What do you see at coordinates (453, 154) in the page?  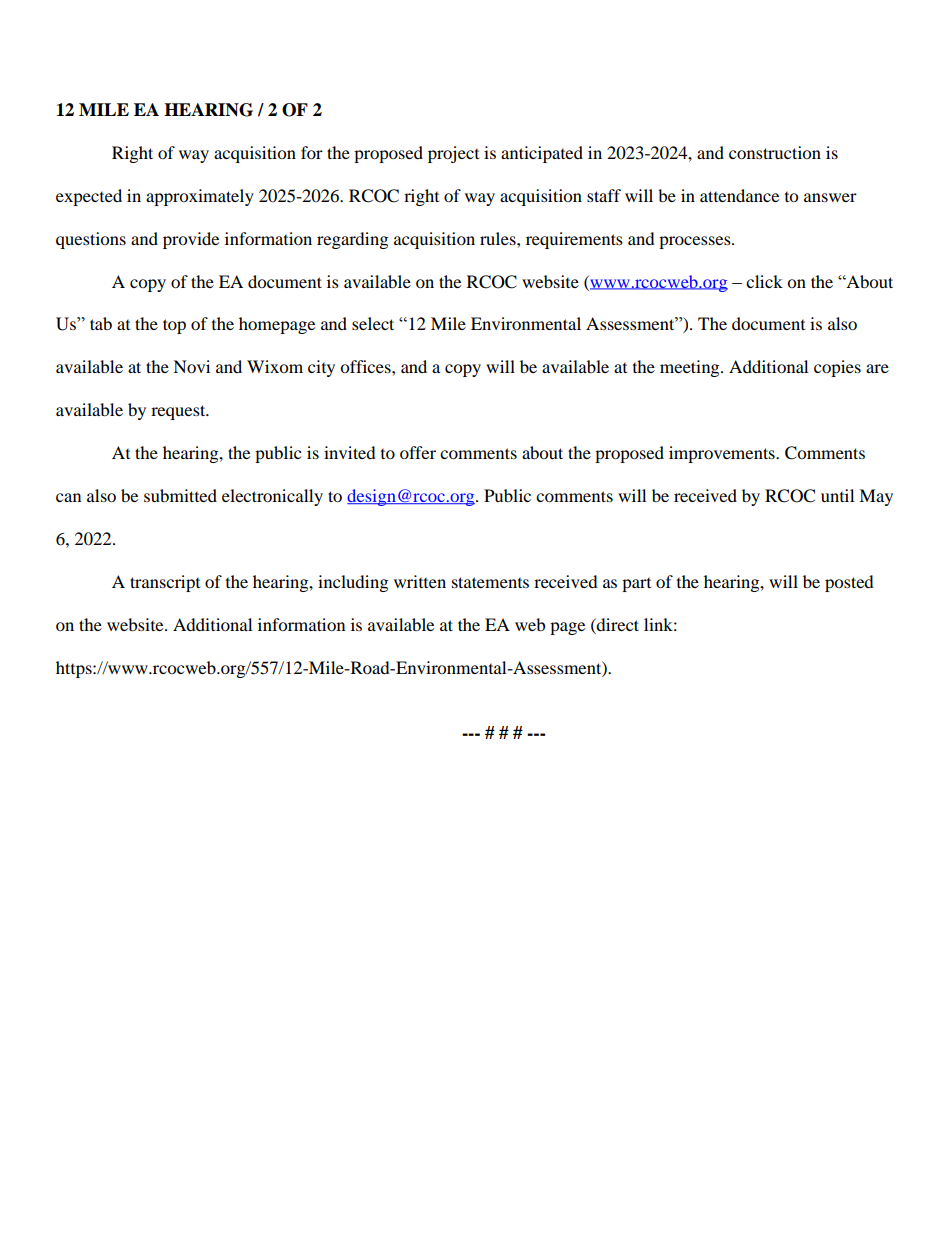 I see `project` at bounding box center [453, 154].
